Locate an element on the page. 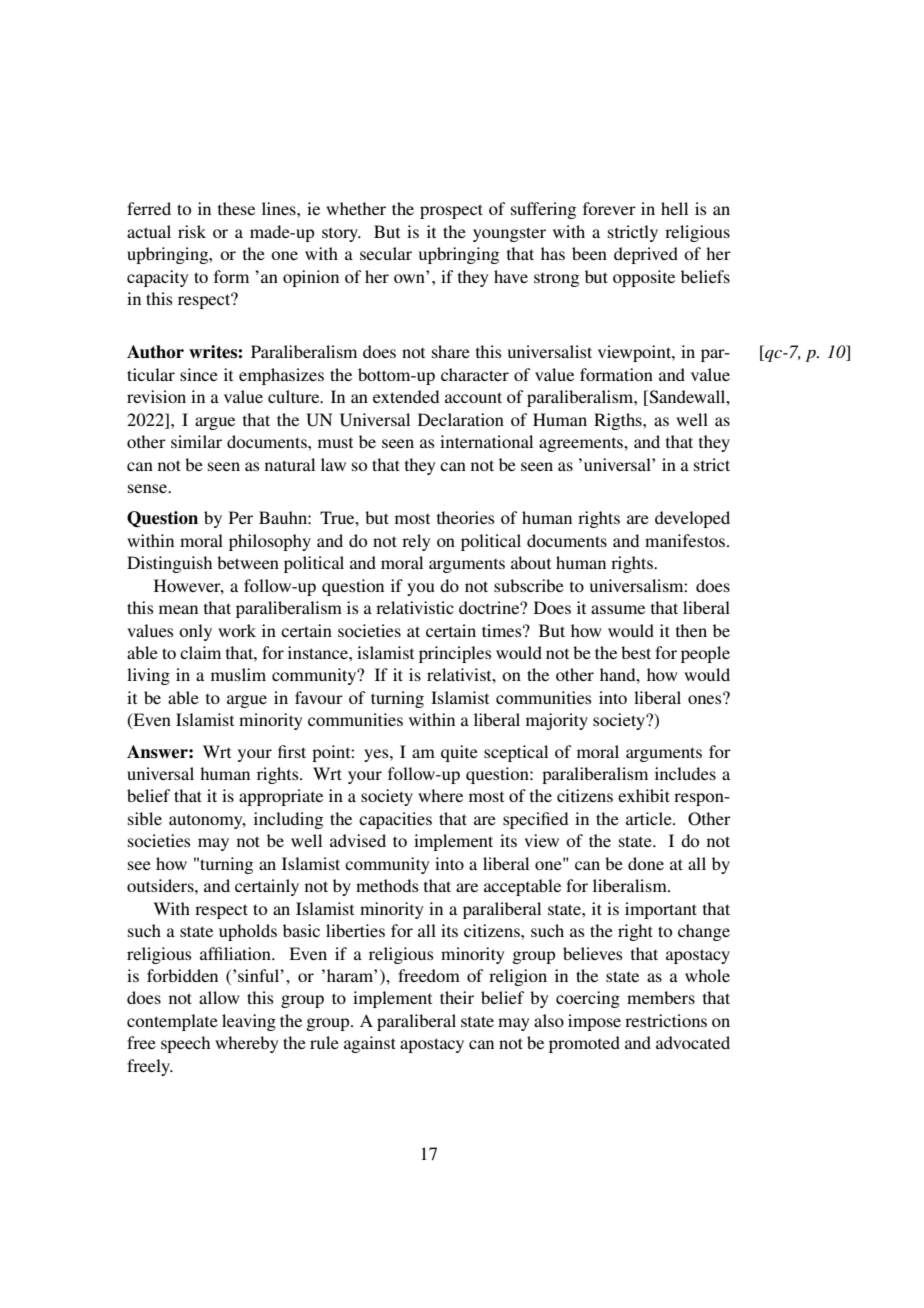 The width and height of the image is (924, 1308). theories is located at coordinates (466, 517).
